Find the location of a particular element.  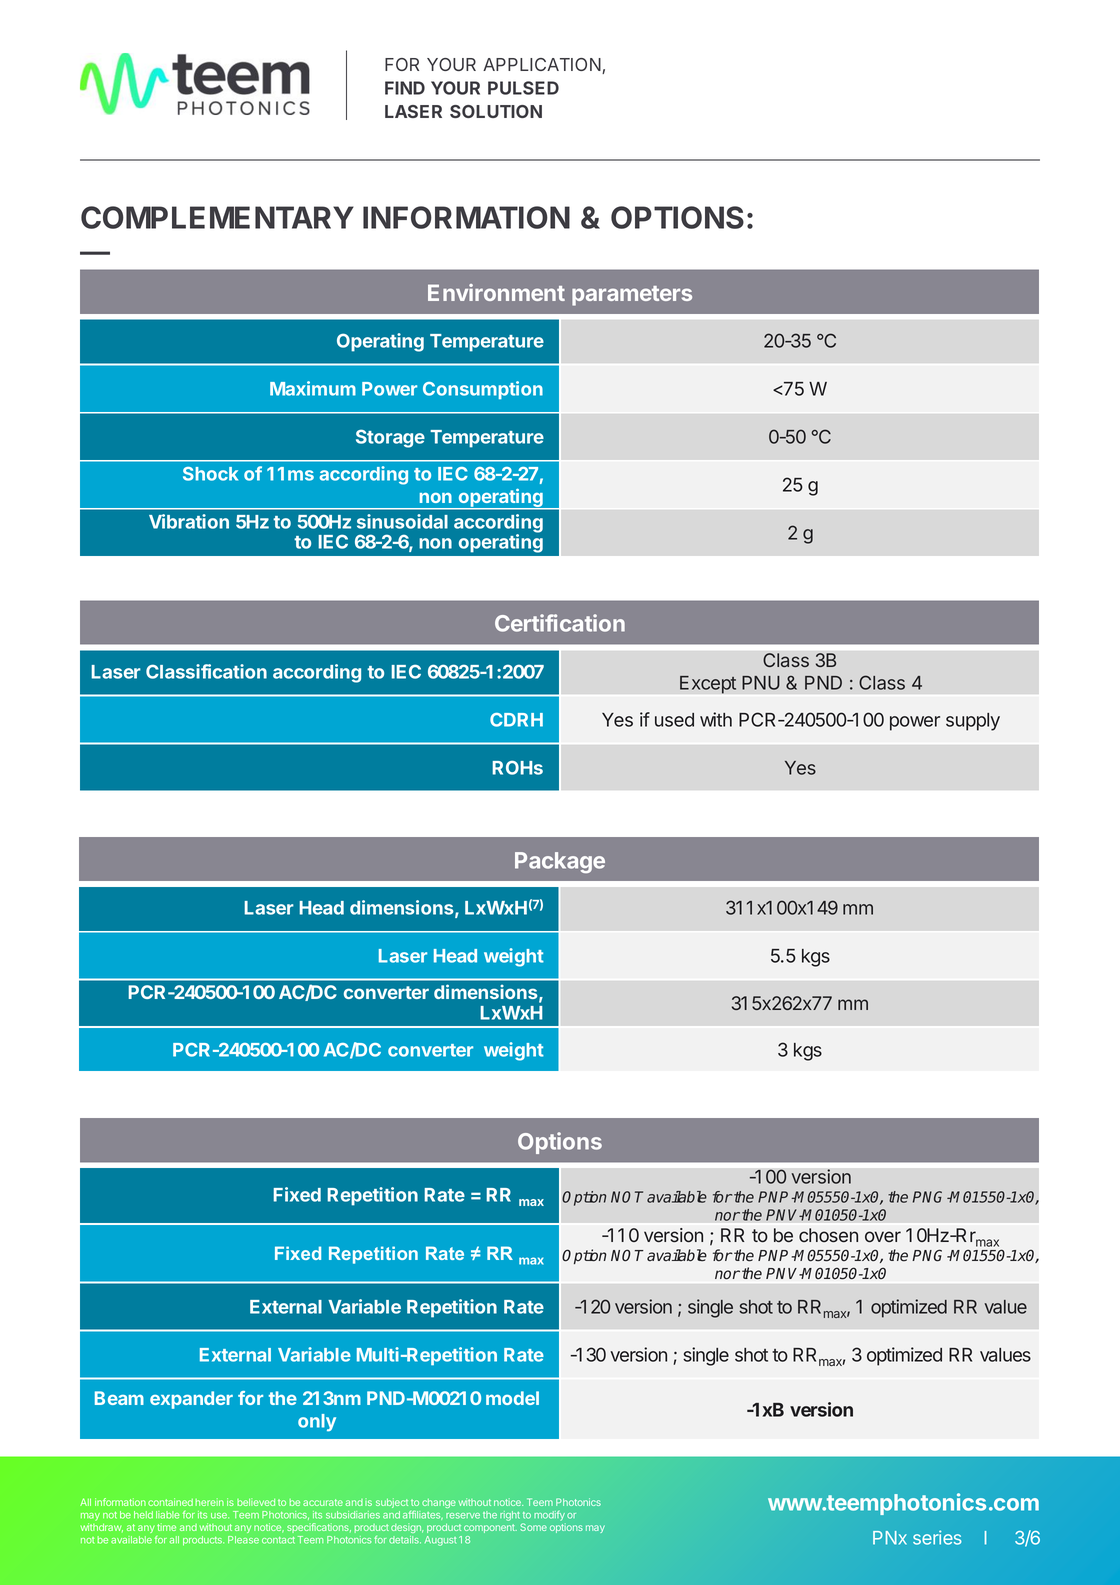

series is located at coordinates (937, 1537).
